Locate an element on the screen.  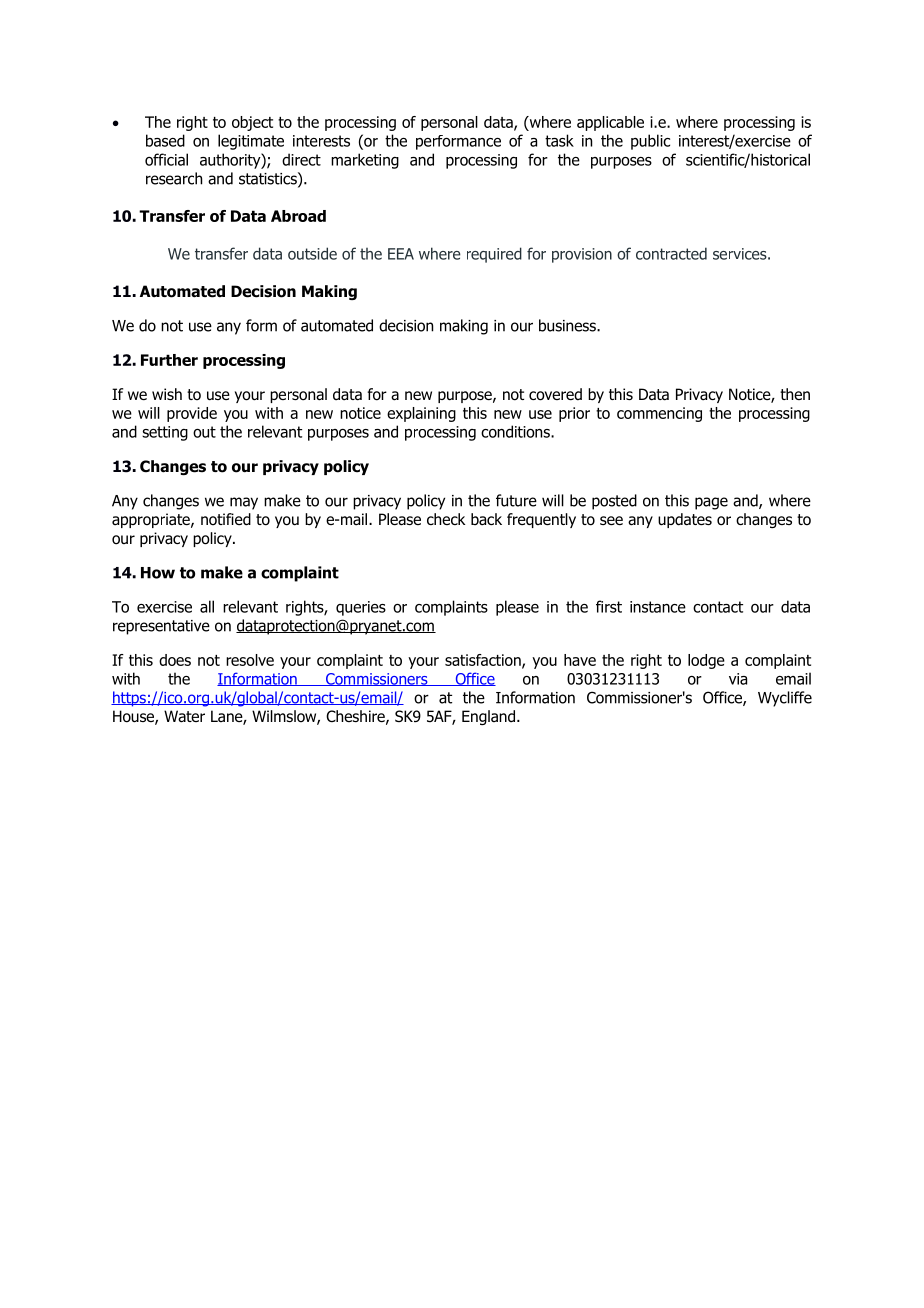
conditions is located at coordinates (516, 431).
